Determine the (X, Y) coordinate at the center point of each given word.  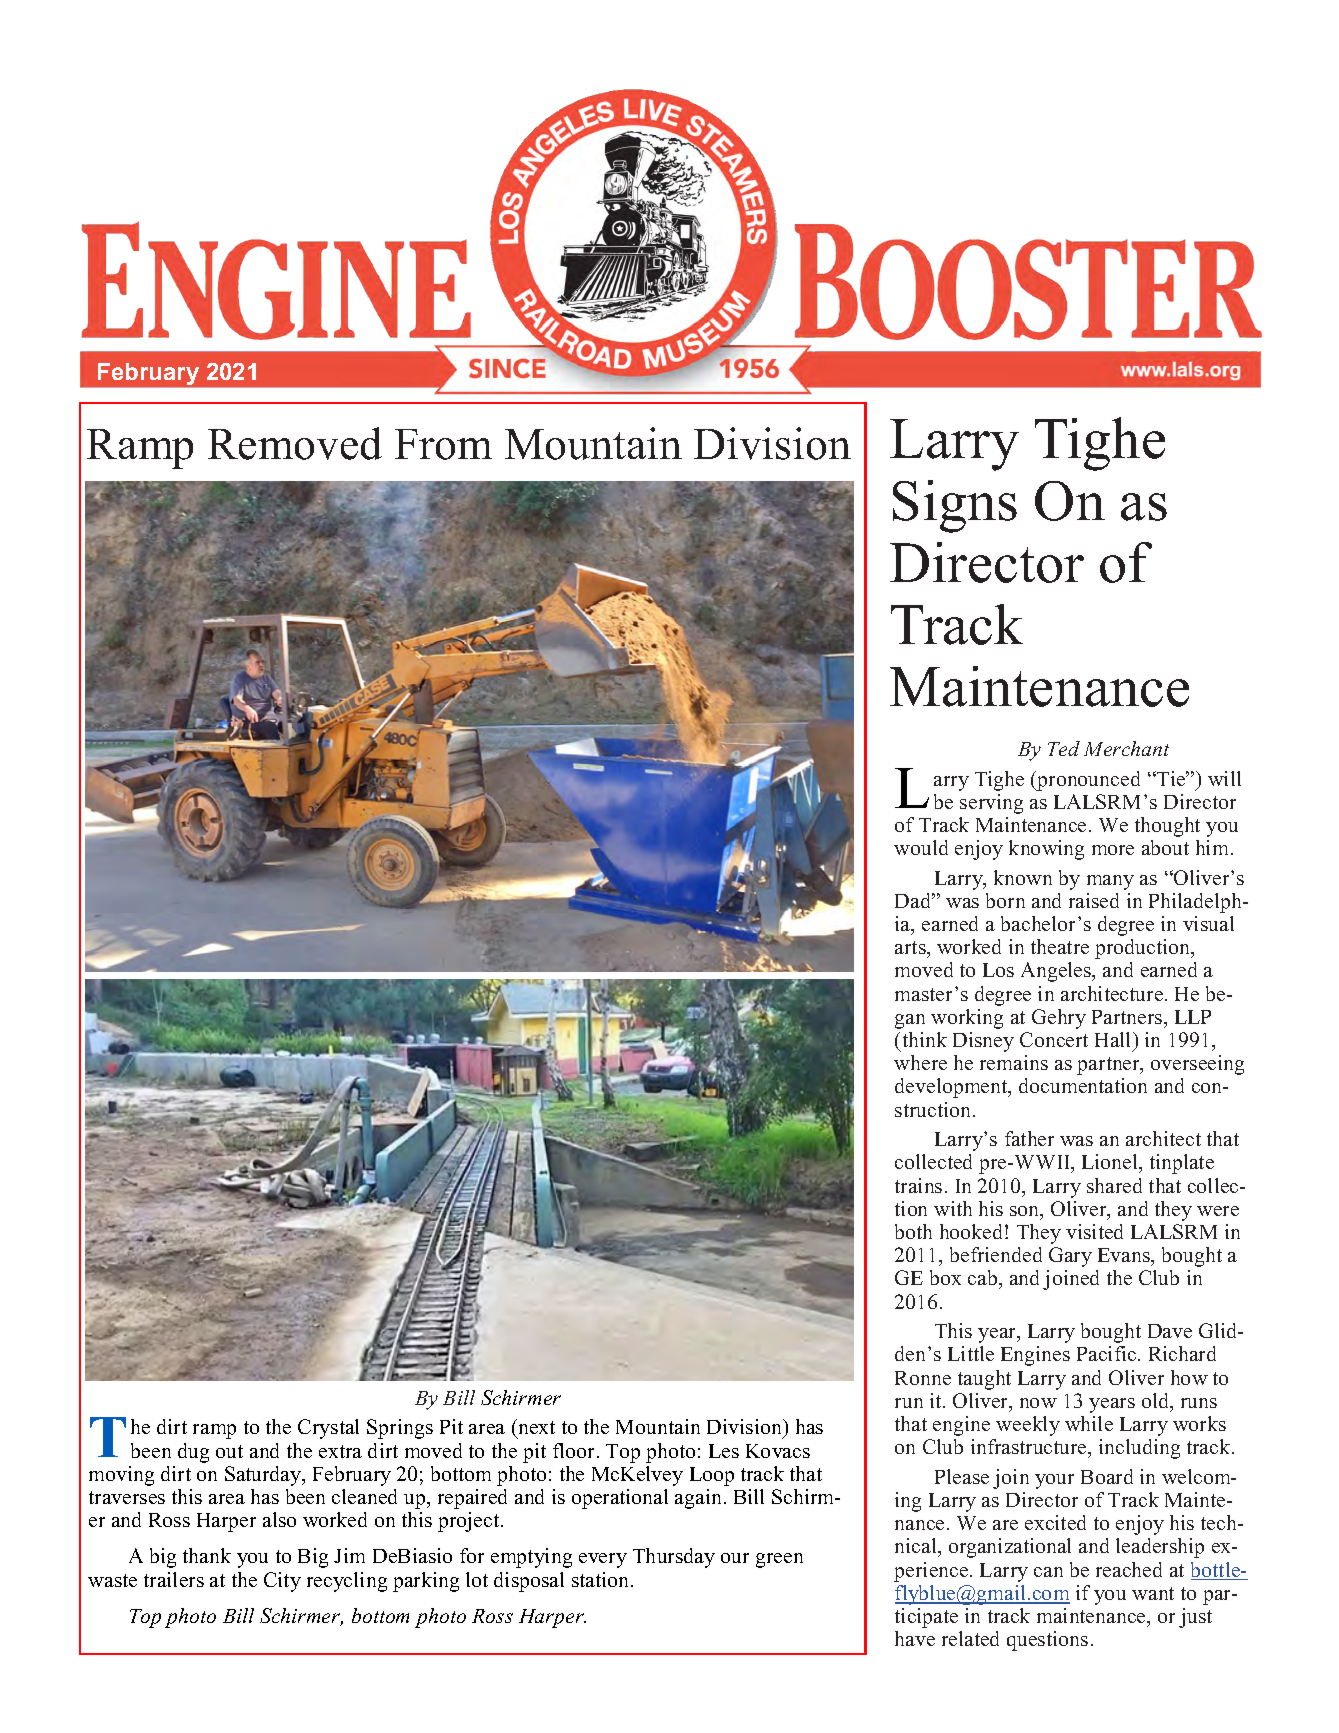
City (282, 1582)
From (443, 444)
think (925, 1039)
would (921, 847)
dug (193, 1453)
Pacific (1108, 1353)
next (535, 1428)
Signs (955, 506)
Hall (1114, 1039)
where (920, 1062)
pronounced (1087, 781)
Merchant (1126, 748)
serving (991, 804)
